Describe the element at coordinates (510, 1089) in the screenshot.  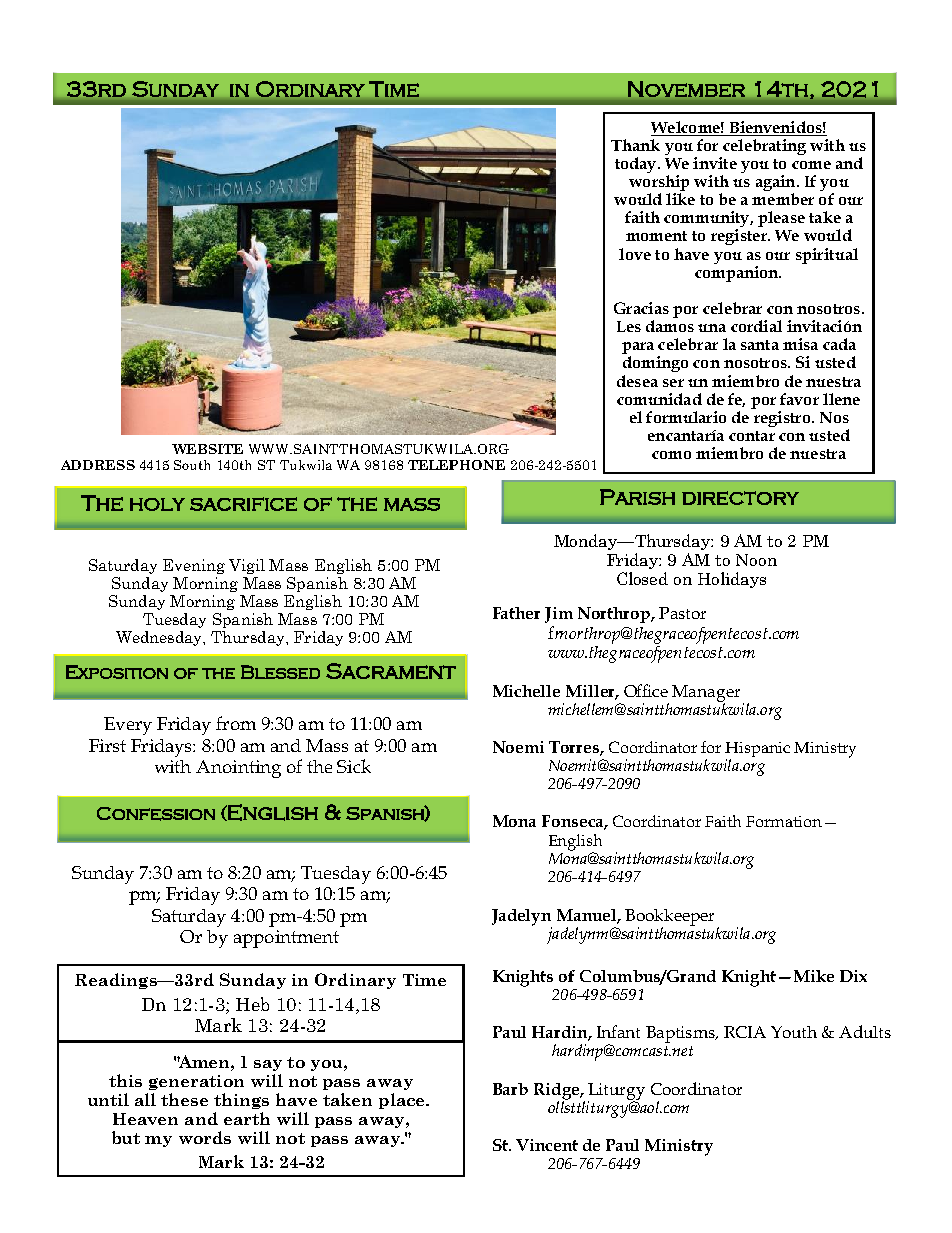
I see `Barb` at that location.
